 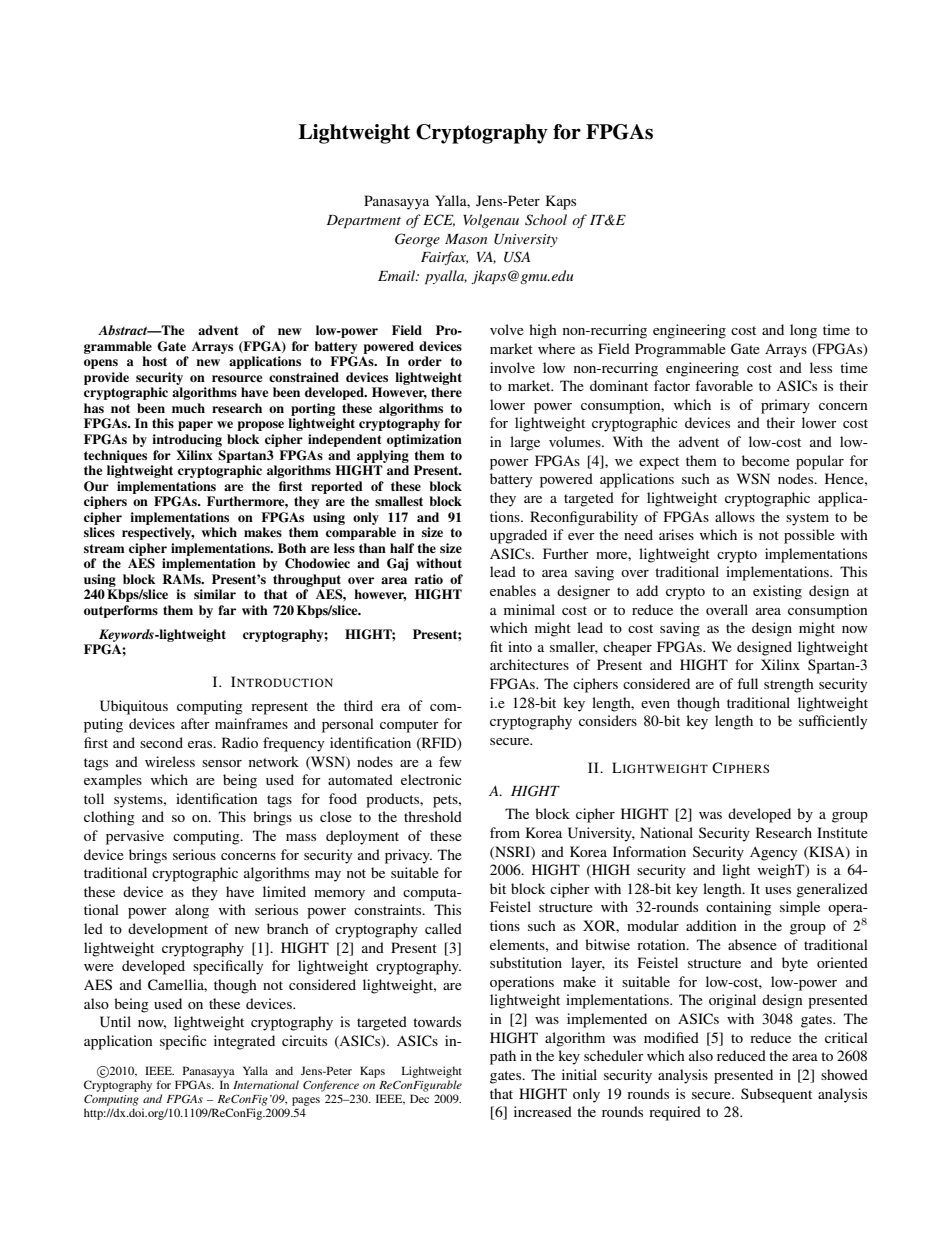 I want to click on Department, so click(x=364, y=222).
